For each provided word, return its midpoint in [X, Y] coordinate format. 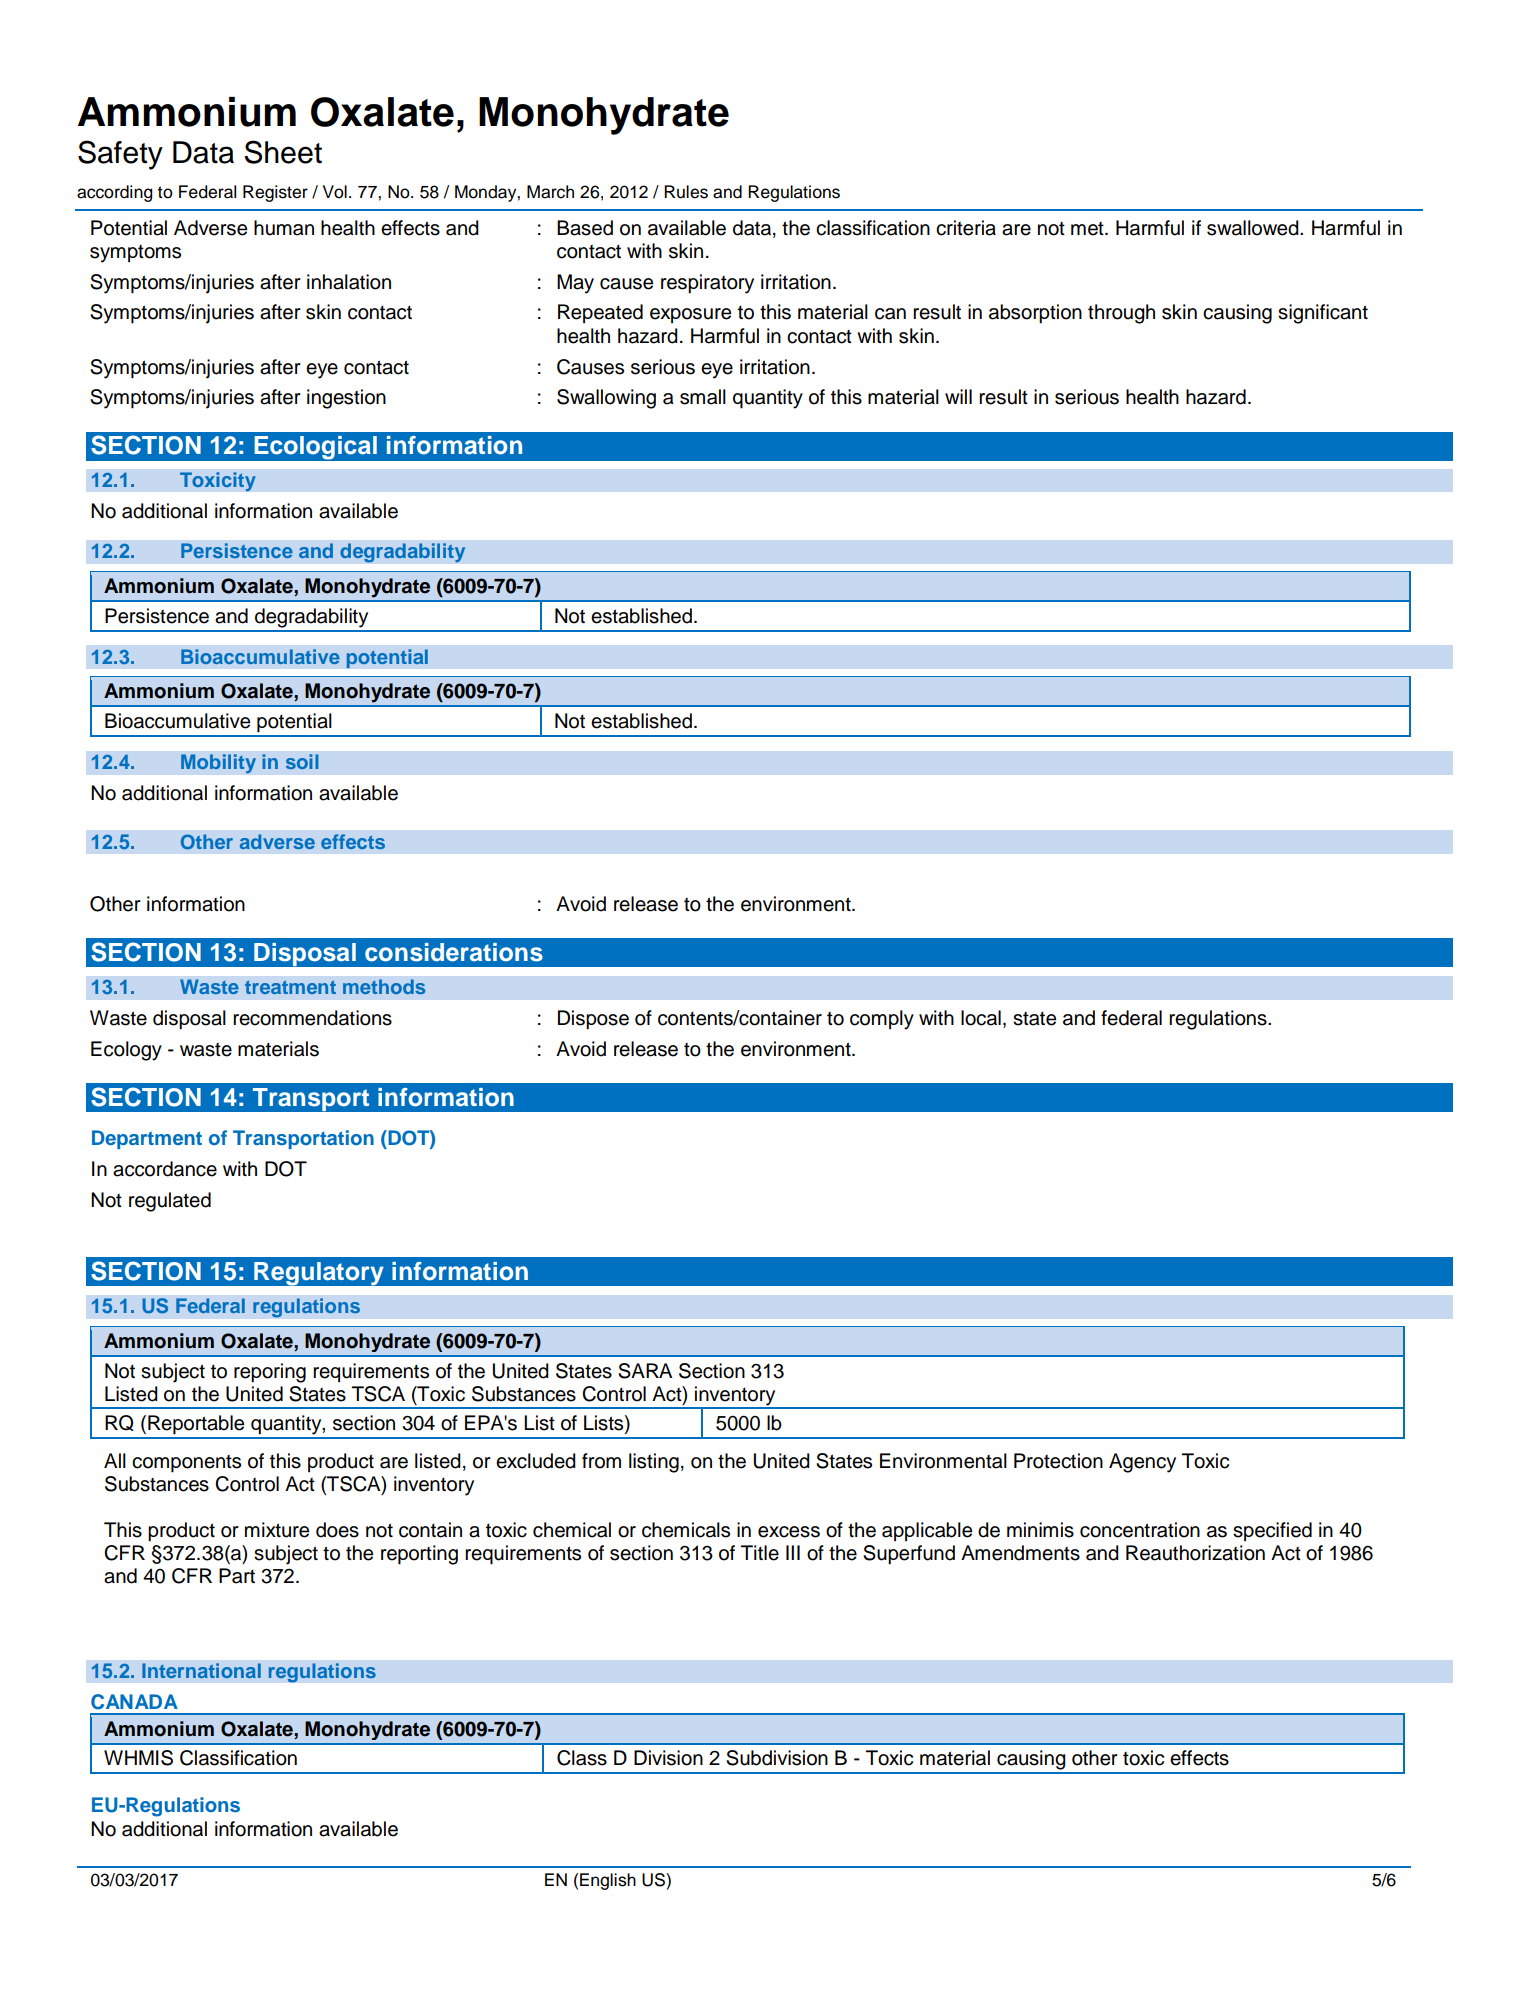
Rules [686, 192]
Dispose [593, 1020]
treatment [290, 987]
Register [275, 193]
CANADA [134, 1702]
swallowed [1254, 228]
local [981, 1018]
